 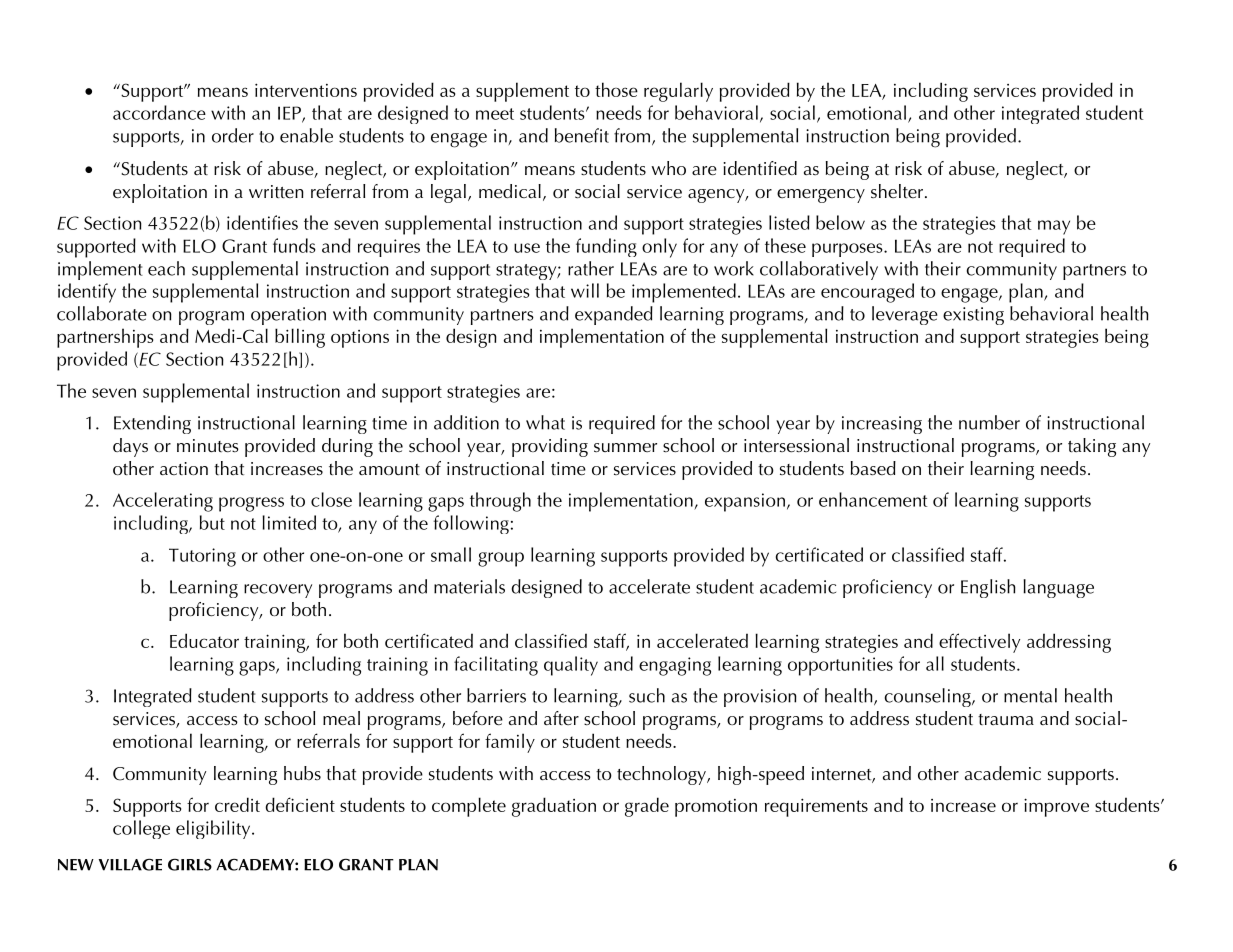 I want to click on shelter, so click(x=897, y=191).
